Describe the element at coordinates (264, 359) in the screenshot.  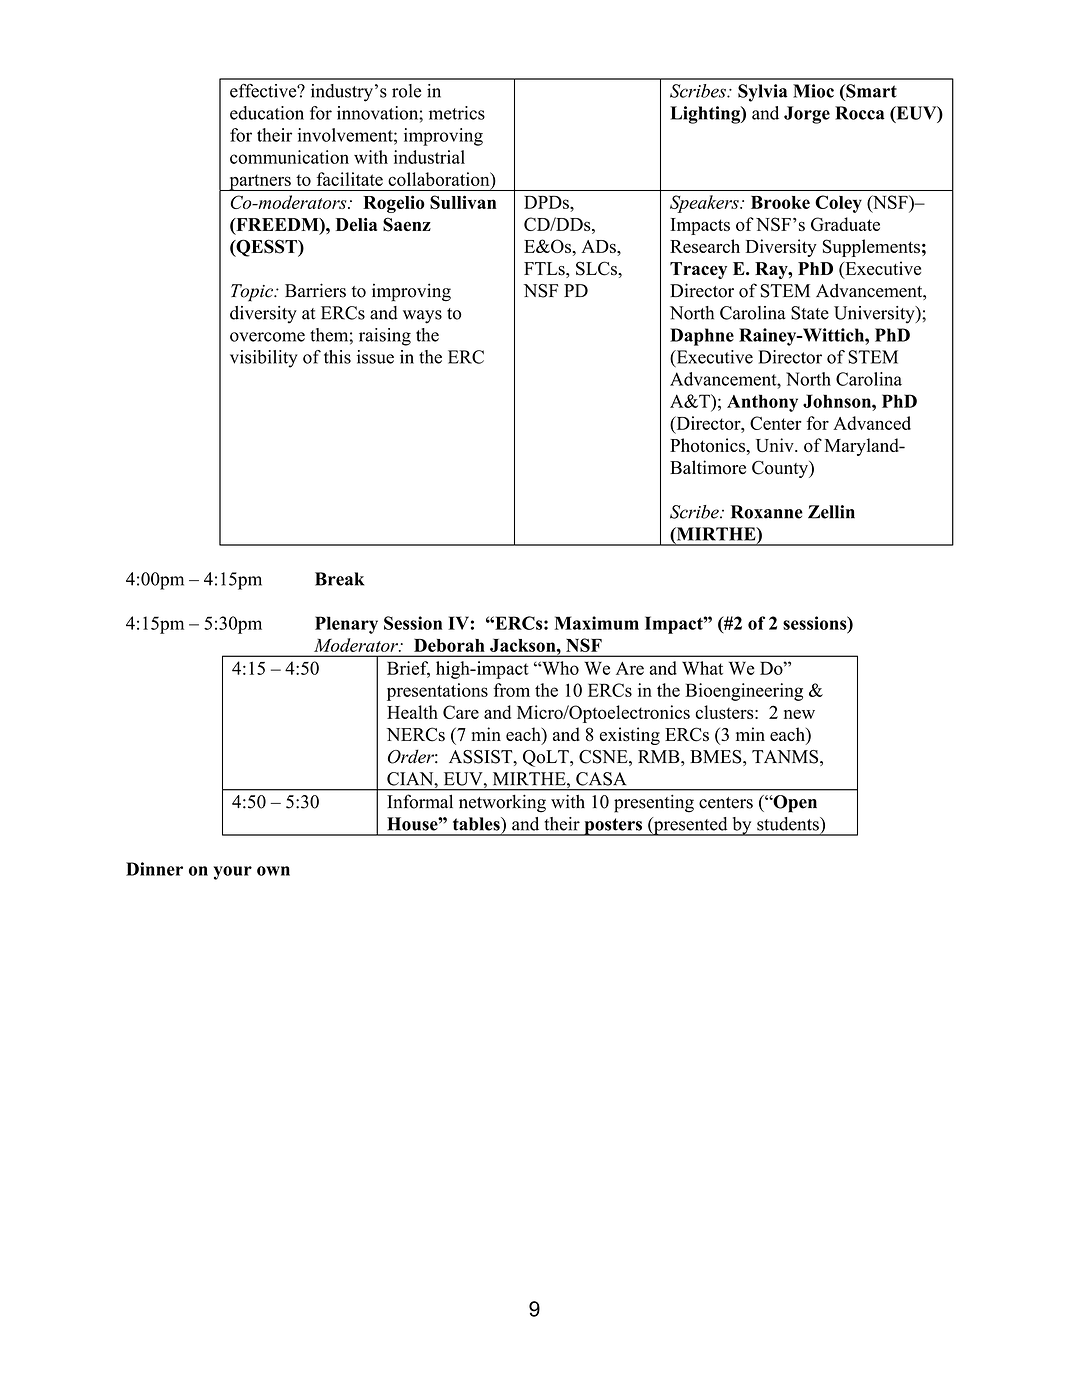
I see `visibility` at that location.
